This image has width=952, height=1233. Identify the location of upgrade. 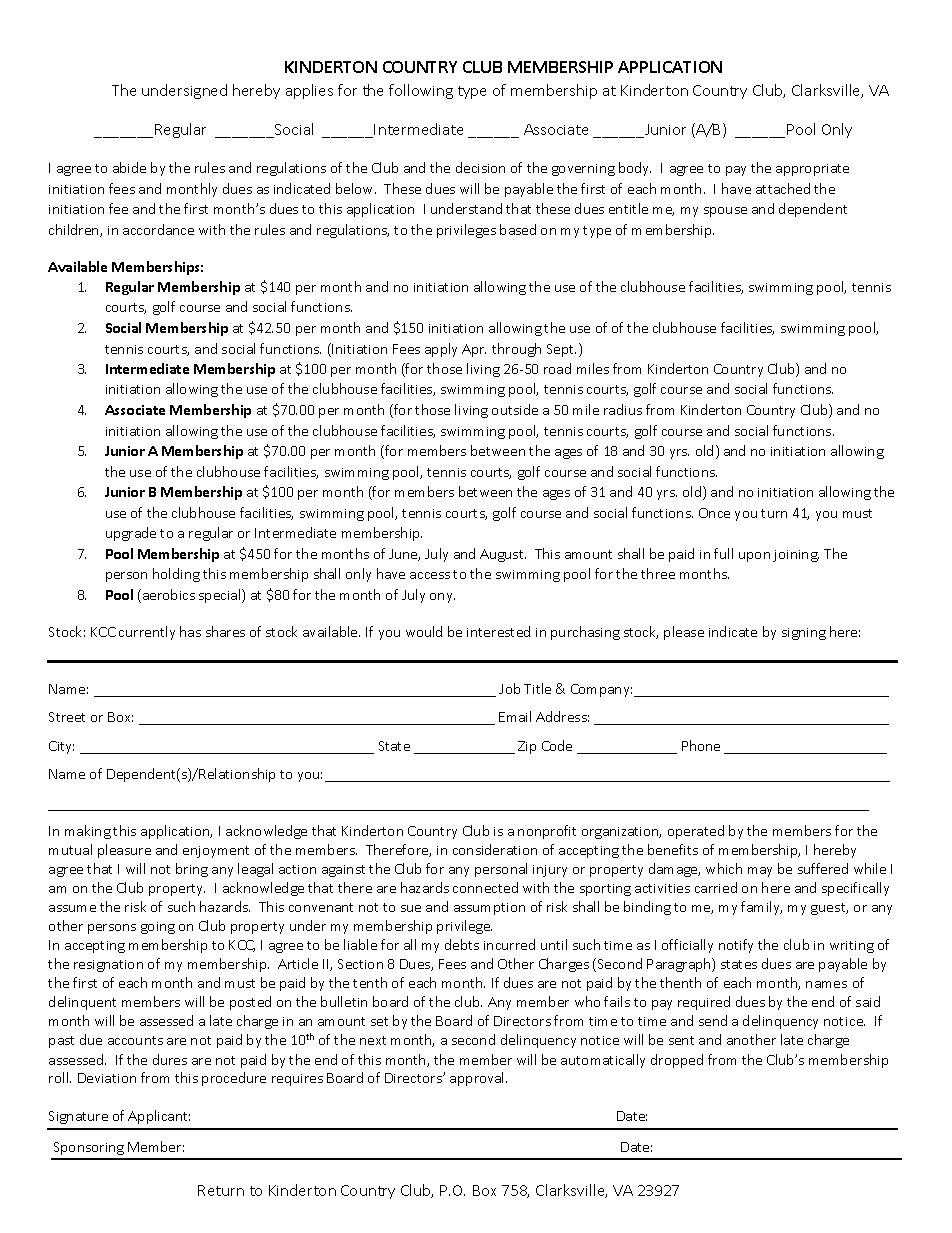
(131, 534).
